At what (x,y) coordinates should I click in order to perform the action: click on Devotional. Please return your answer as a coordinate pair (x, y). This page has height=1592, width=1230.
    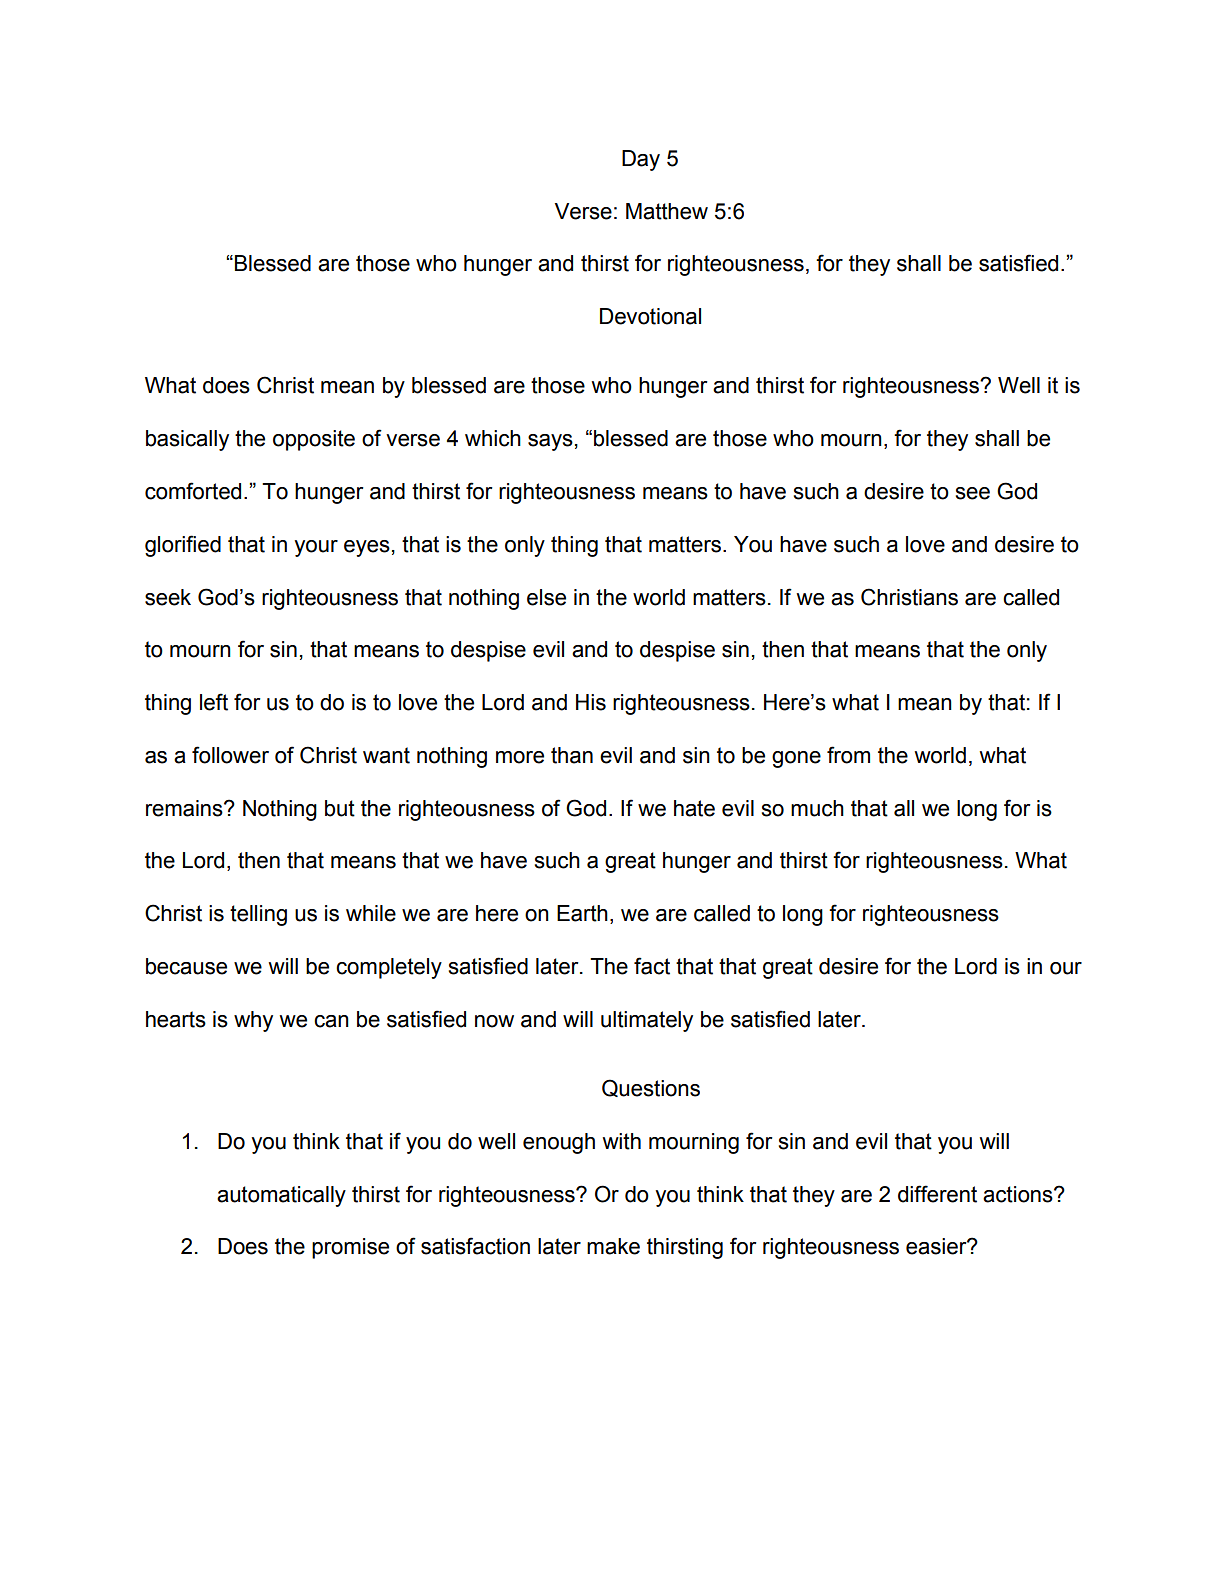
    Looking at the image, I should click on (650, 316).
